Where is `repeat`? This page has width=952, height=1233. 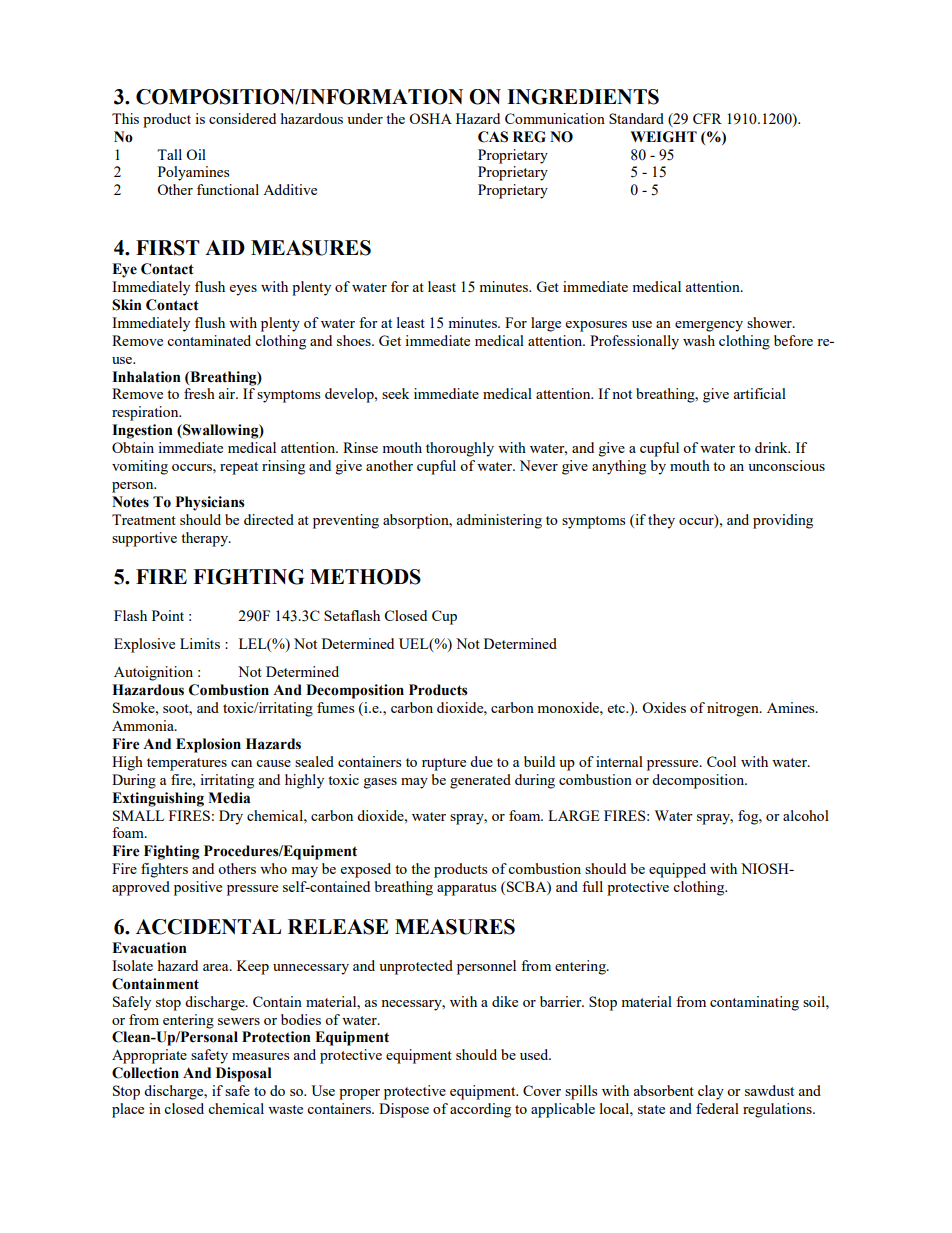 repeat is located at coordinates (239, 468).
